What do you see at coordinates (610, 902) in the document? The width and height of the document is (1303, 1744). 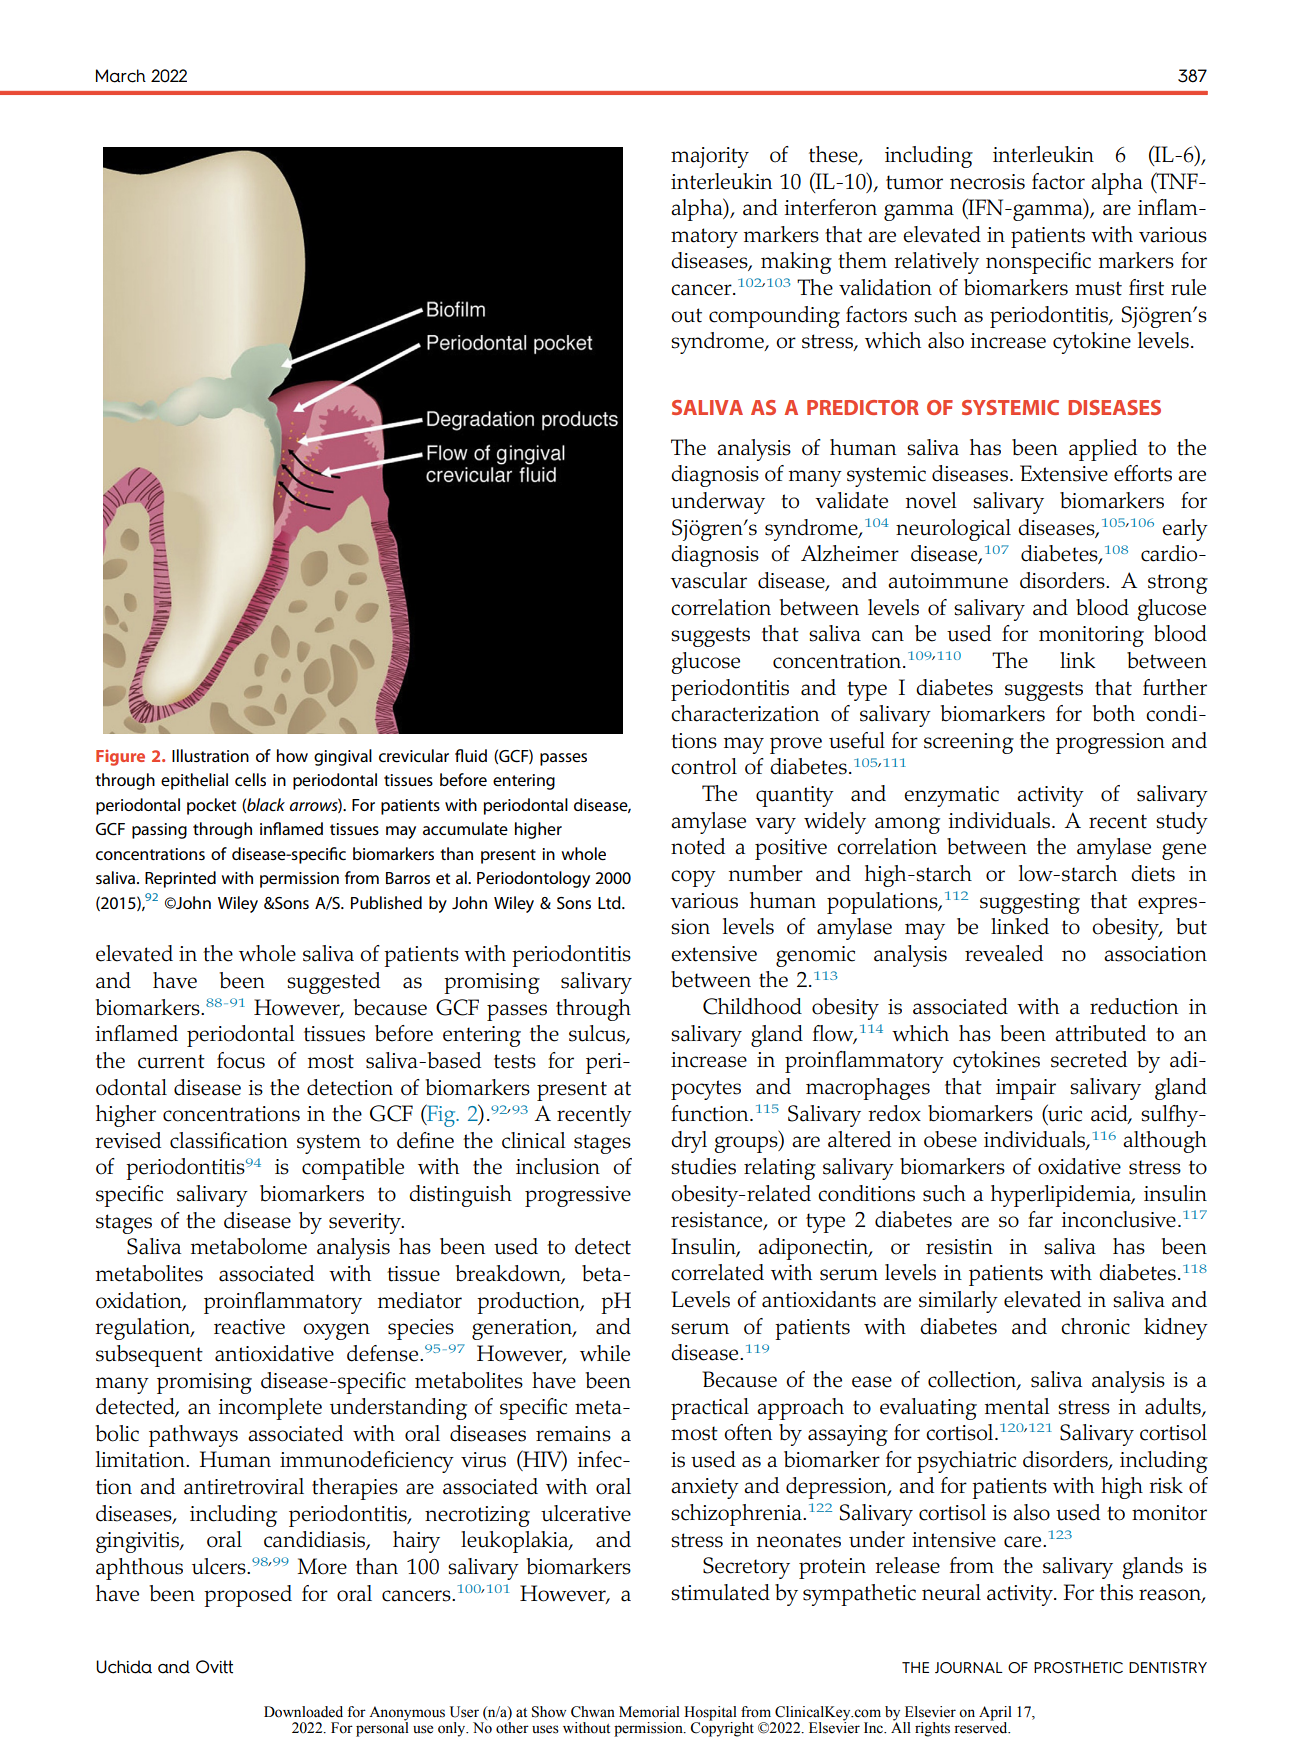 I see `Ltd` at bounding box center [610, 902].
